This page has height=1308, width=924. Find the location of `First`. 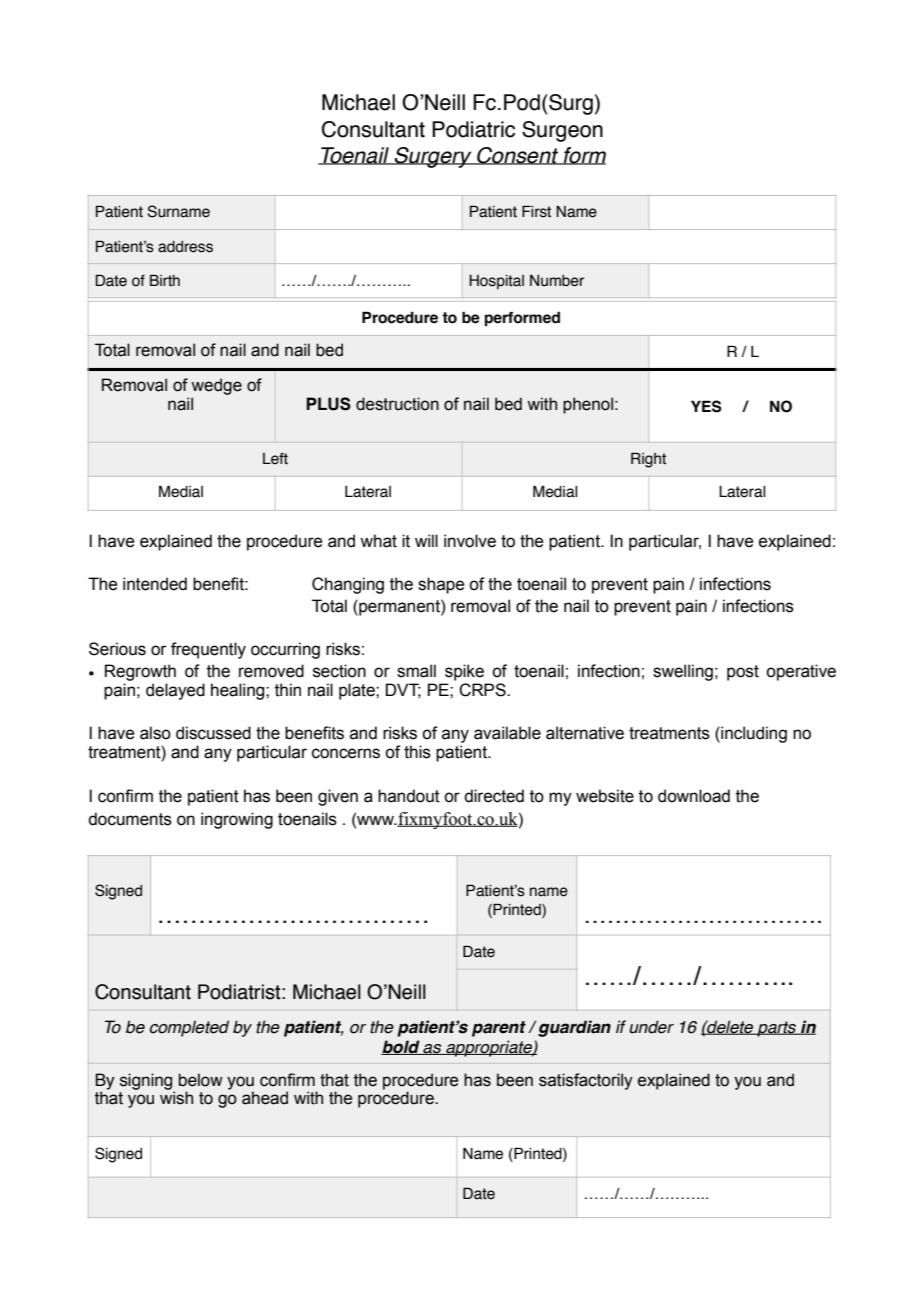

First is located at coordinates (536, 211).
